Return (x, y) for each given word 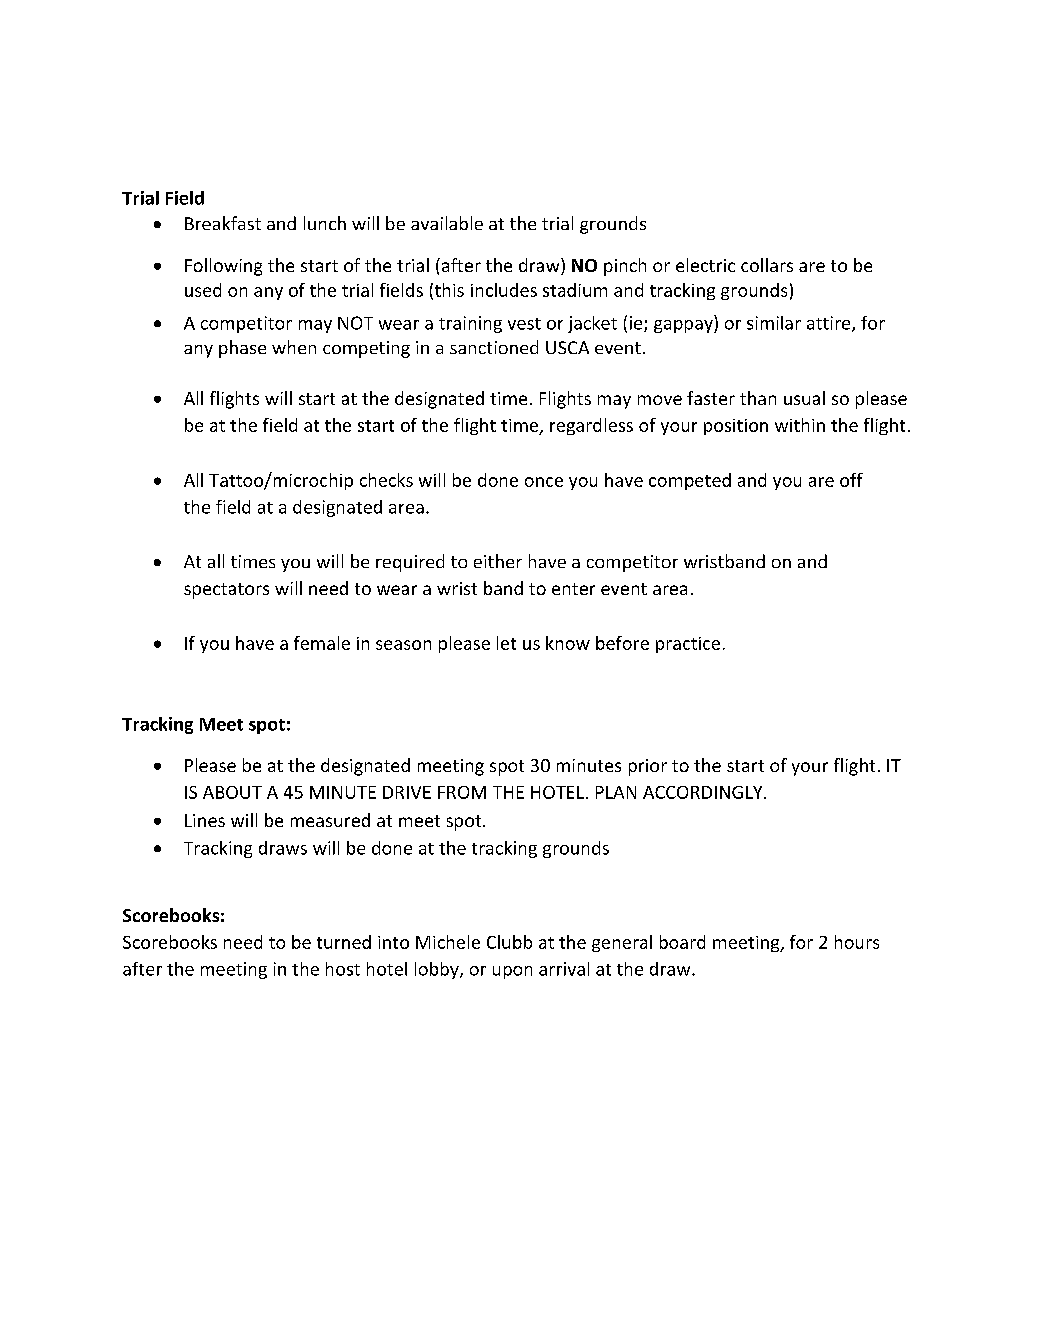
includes (504, 290)
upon (512, 972)
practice (688, 645)
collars (767, 265)
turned (344, 942)
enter (573, 589)
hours (857, 942)
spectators (226, 591)
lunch (325, 223)
